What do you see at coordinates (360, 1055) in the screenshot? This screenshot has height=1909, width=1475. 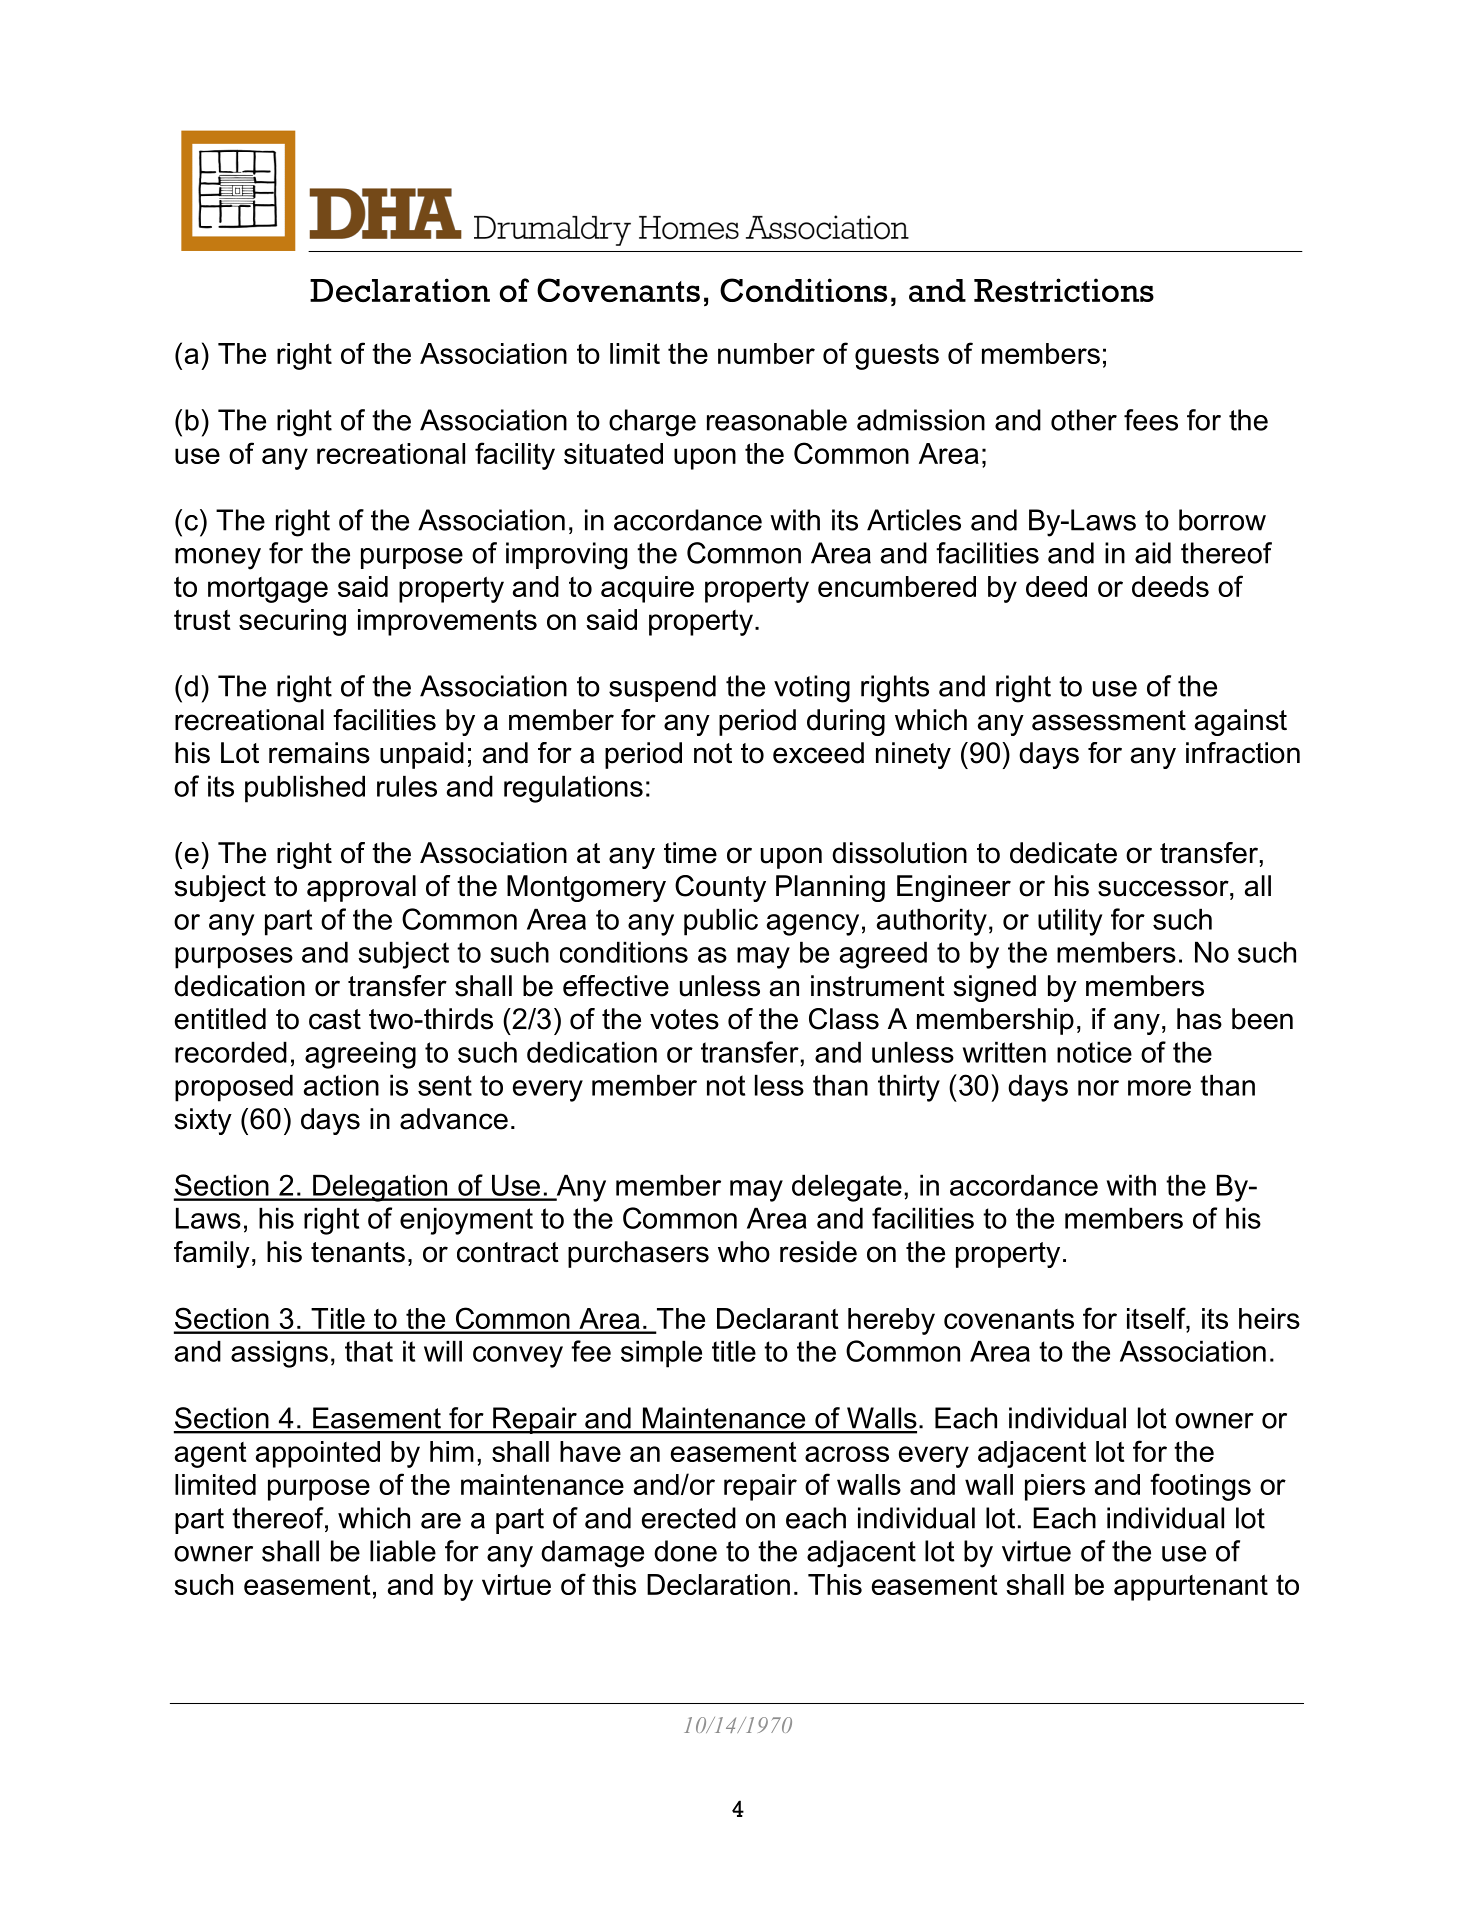 I see `agreeing` at bounding box center [360, 1055].
